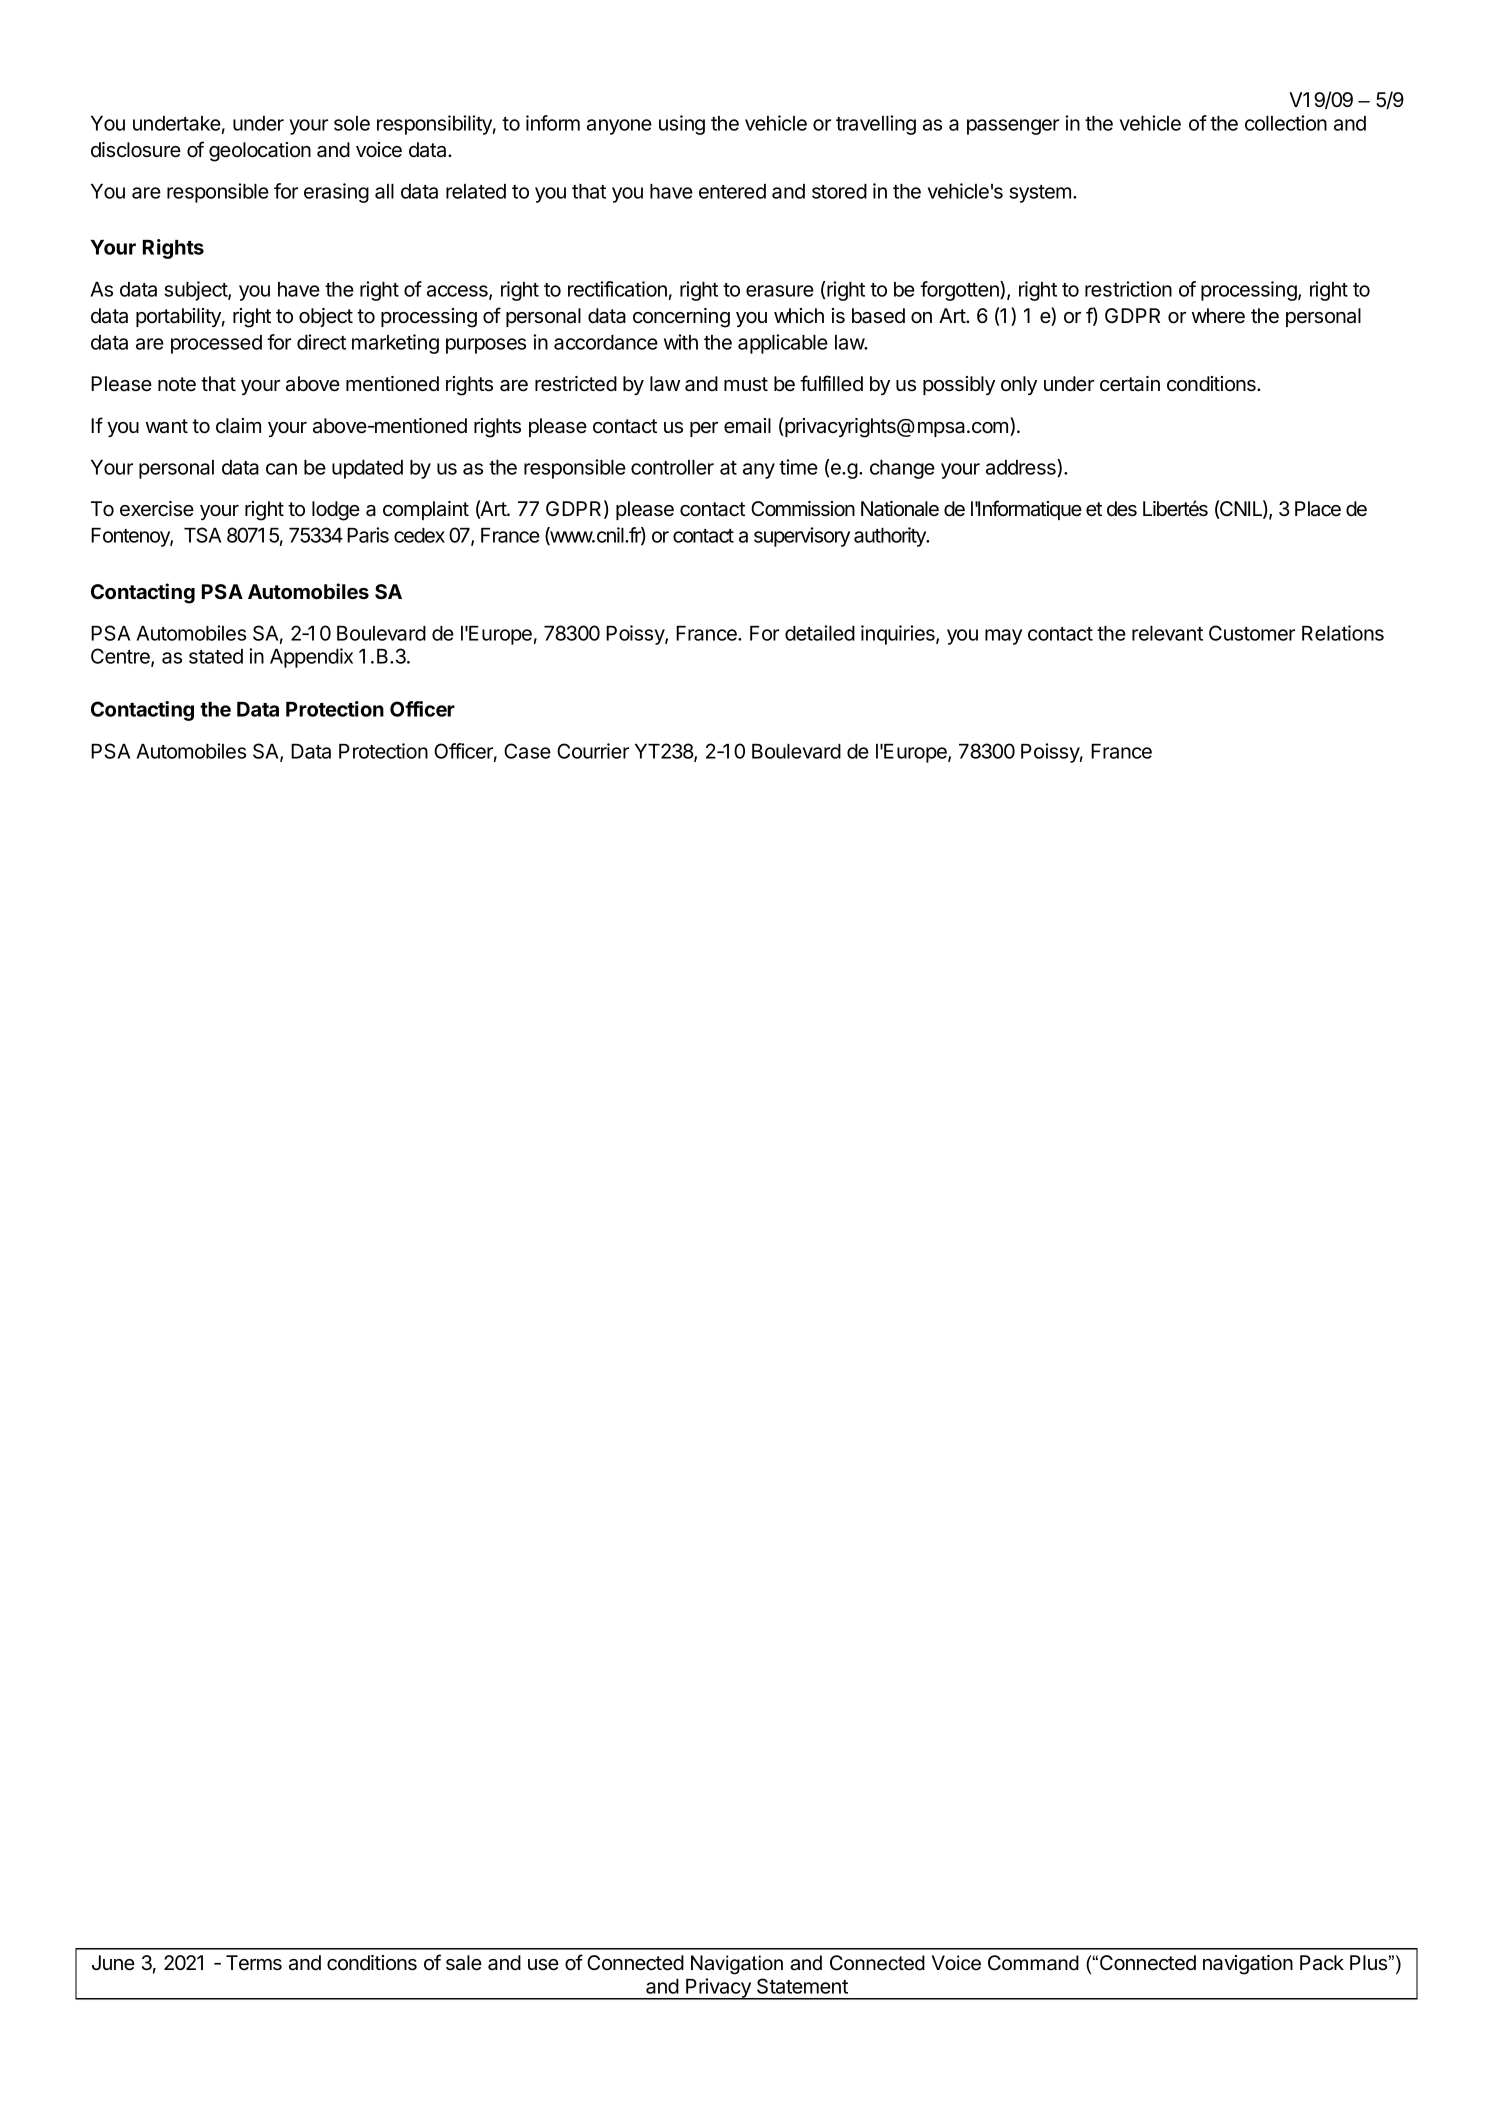 This screenshot has height=2111, width=1493. I want to click on entered, so click(732, 191).
